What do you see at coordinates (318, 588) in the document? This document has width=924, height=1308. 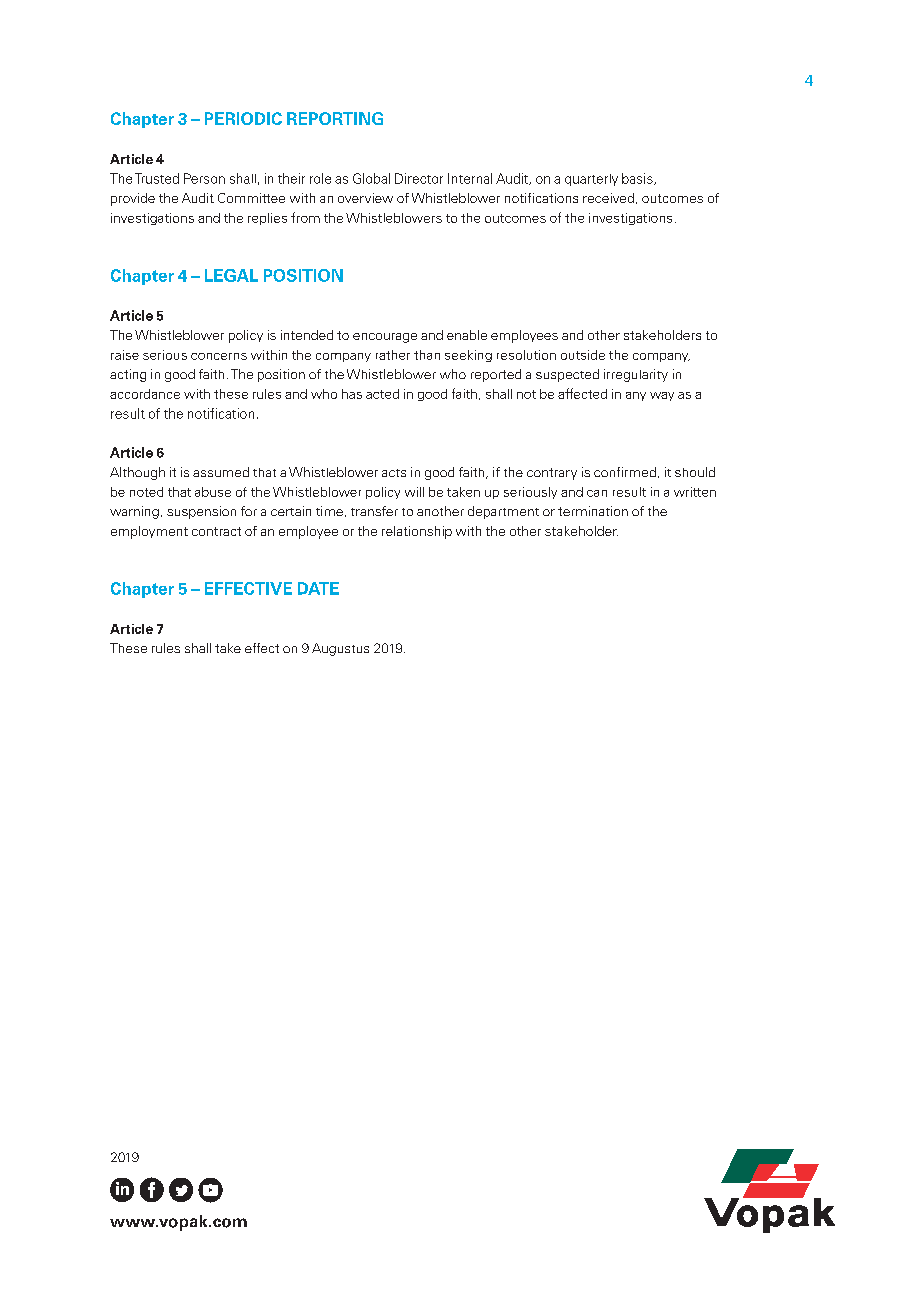 I see `DATE` at bounding box center [318, 588].
